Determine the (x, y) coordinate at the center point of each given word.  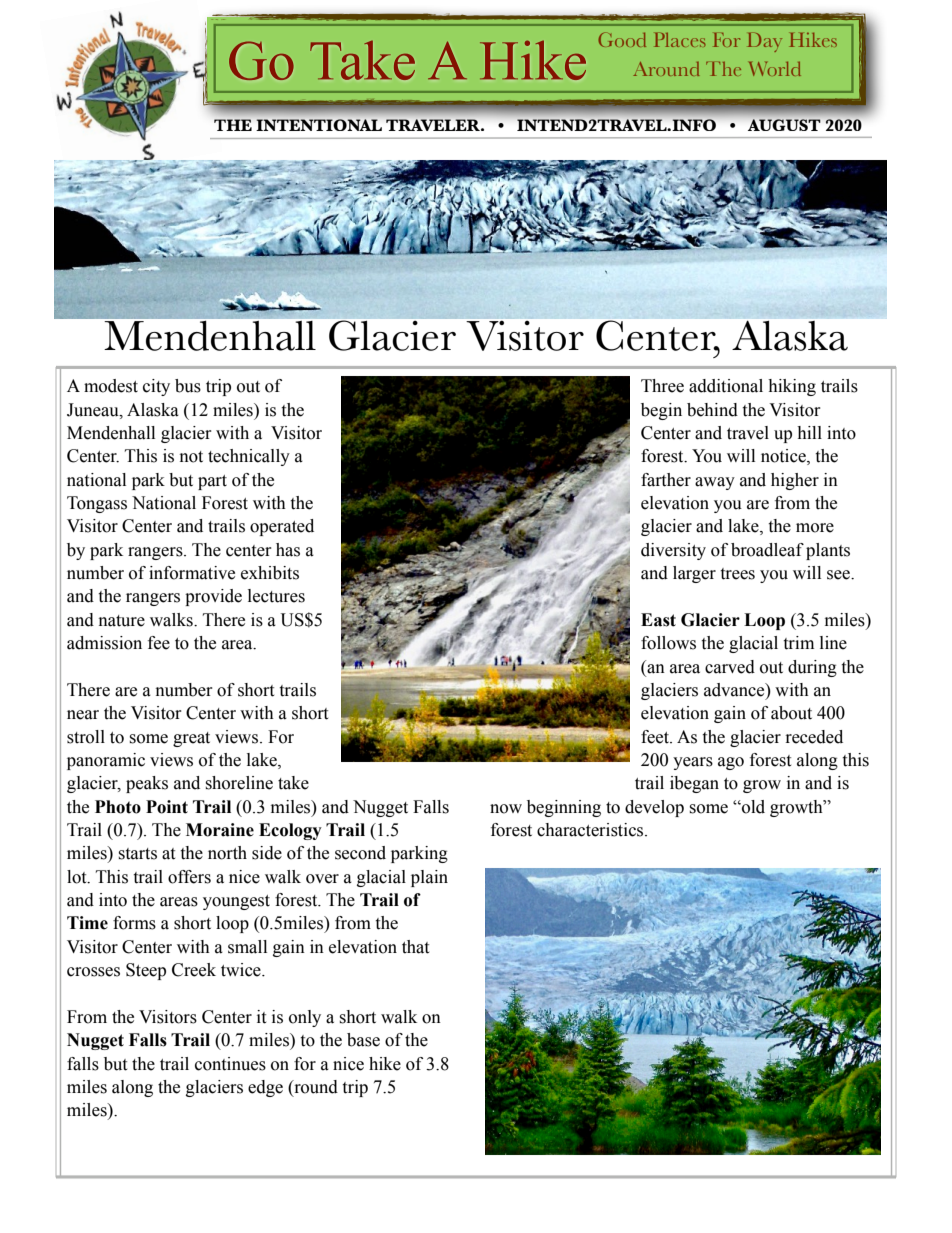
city (156, 387)
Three (662, 386)
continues (230, 1064)
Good (622, 39)
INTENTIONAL (319, 125)
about (791, 713)
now (506, 809)
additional (726, 386)
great (191, 739)
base (363, 1040)
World (775, 68)
